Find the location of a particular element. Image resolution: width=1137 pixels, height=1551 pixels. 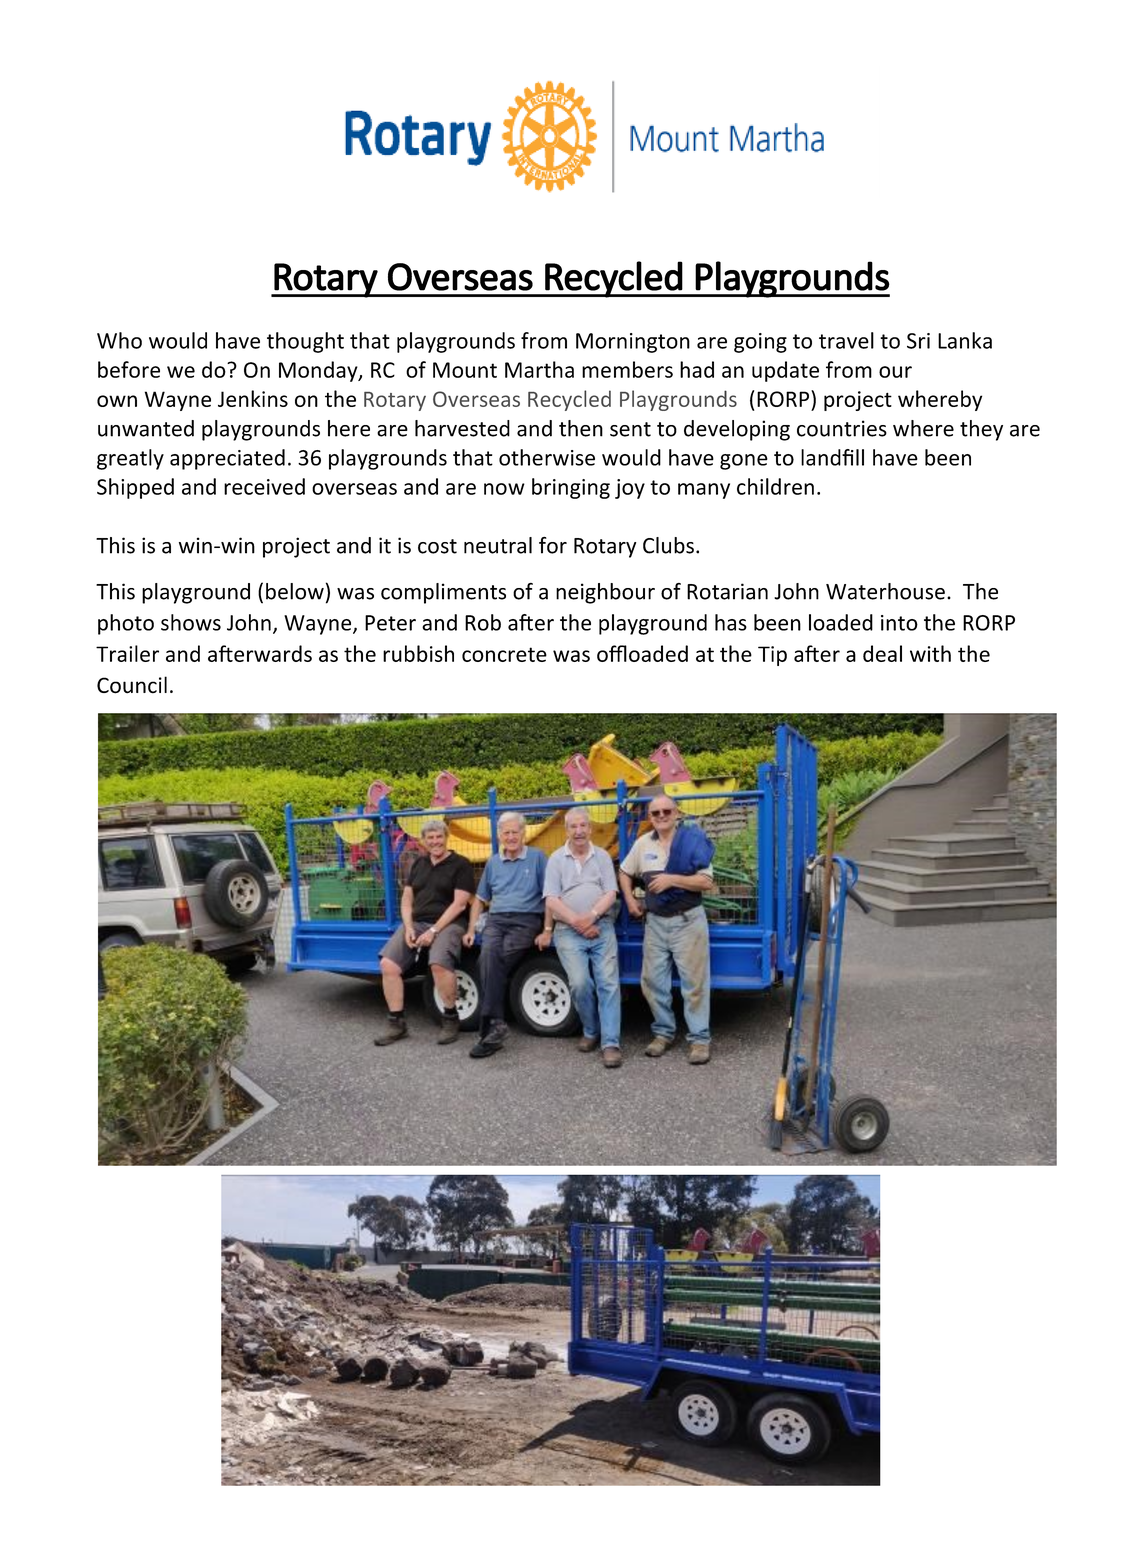

travel is located at coordinates (846, 340).
